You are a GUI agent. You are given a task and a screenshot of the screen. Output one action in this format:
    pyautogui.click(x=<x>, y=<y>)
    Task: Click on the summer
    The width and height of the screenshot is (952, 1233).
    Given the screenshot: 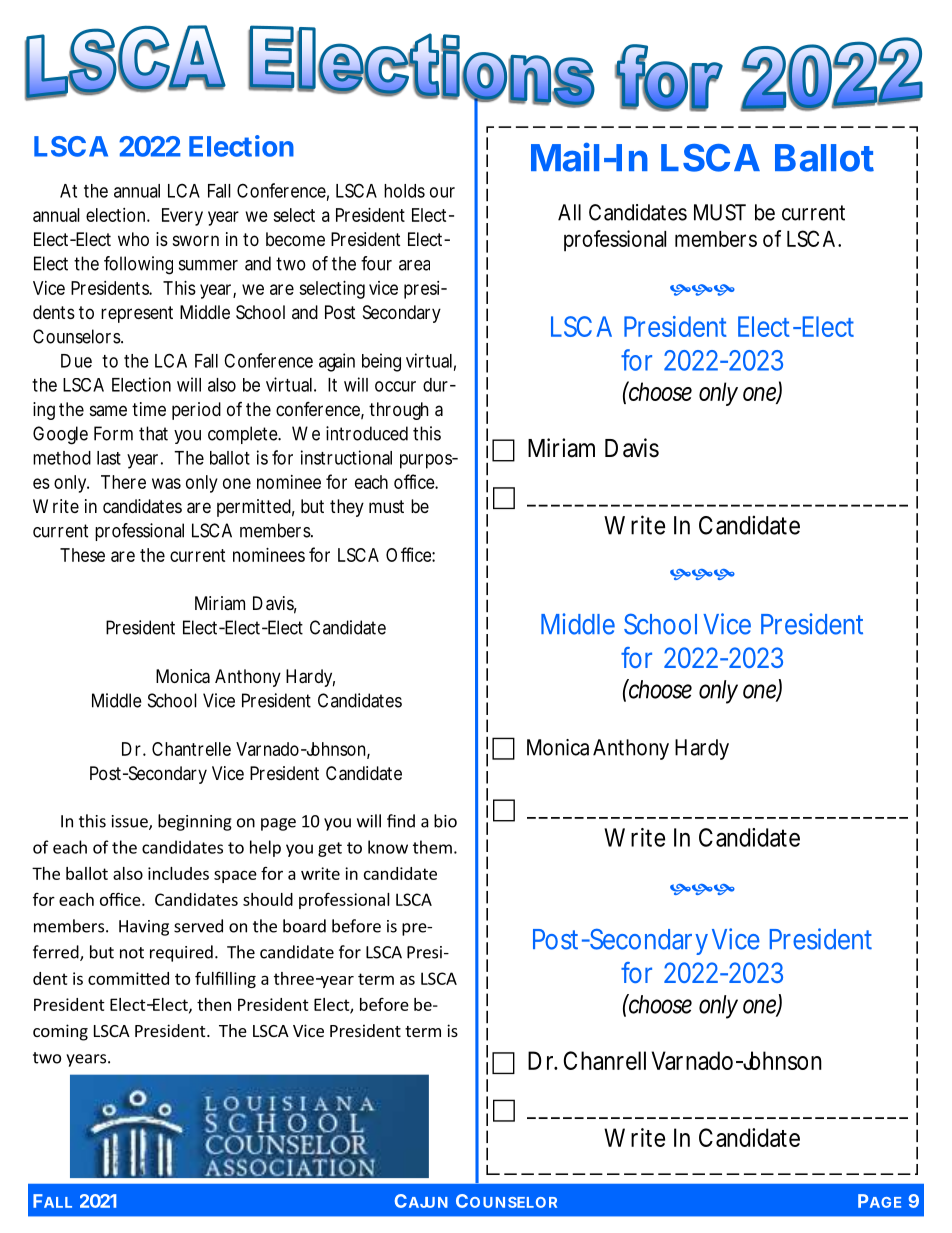 What is the action you would take?
    pyautogui.click(x=208, y=265)
